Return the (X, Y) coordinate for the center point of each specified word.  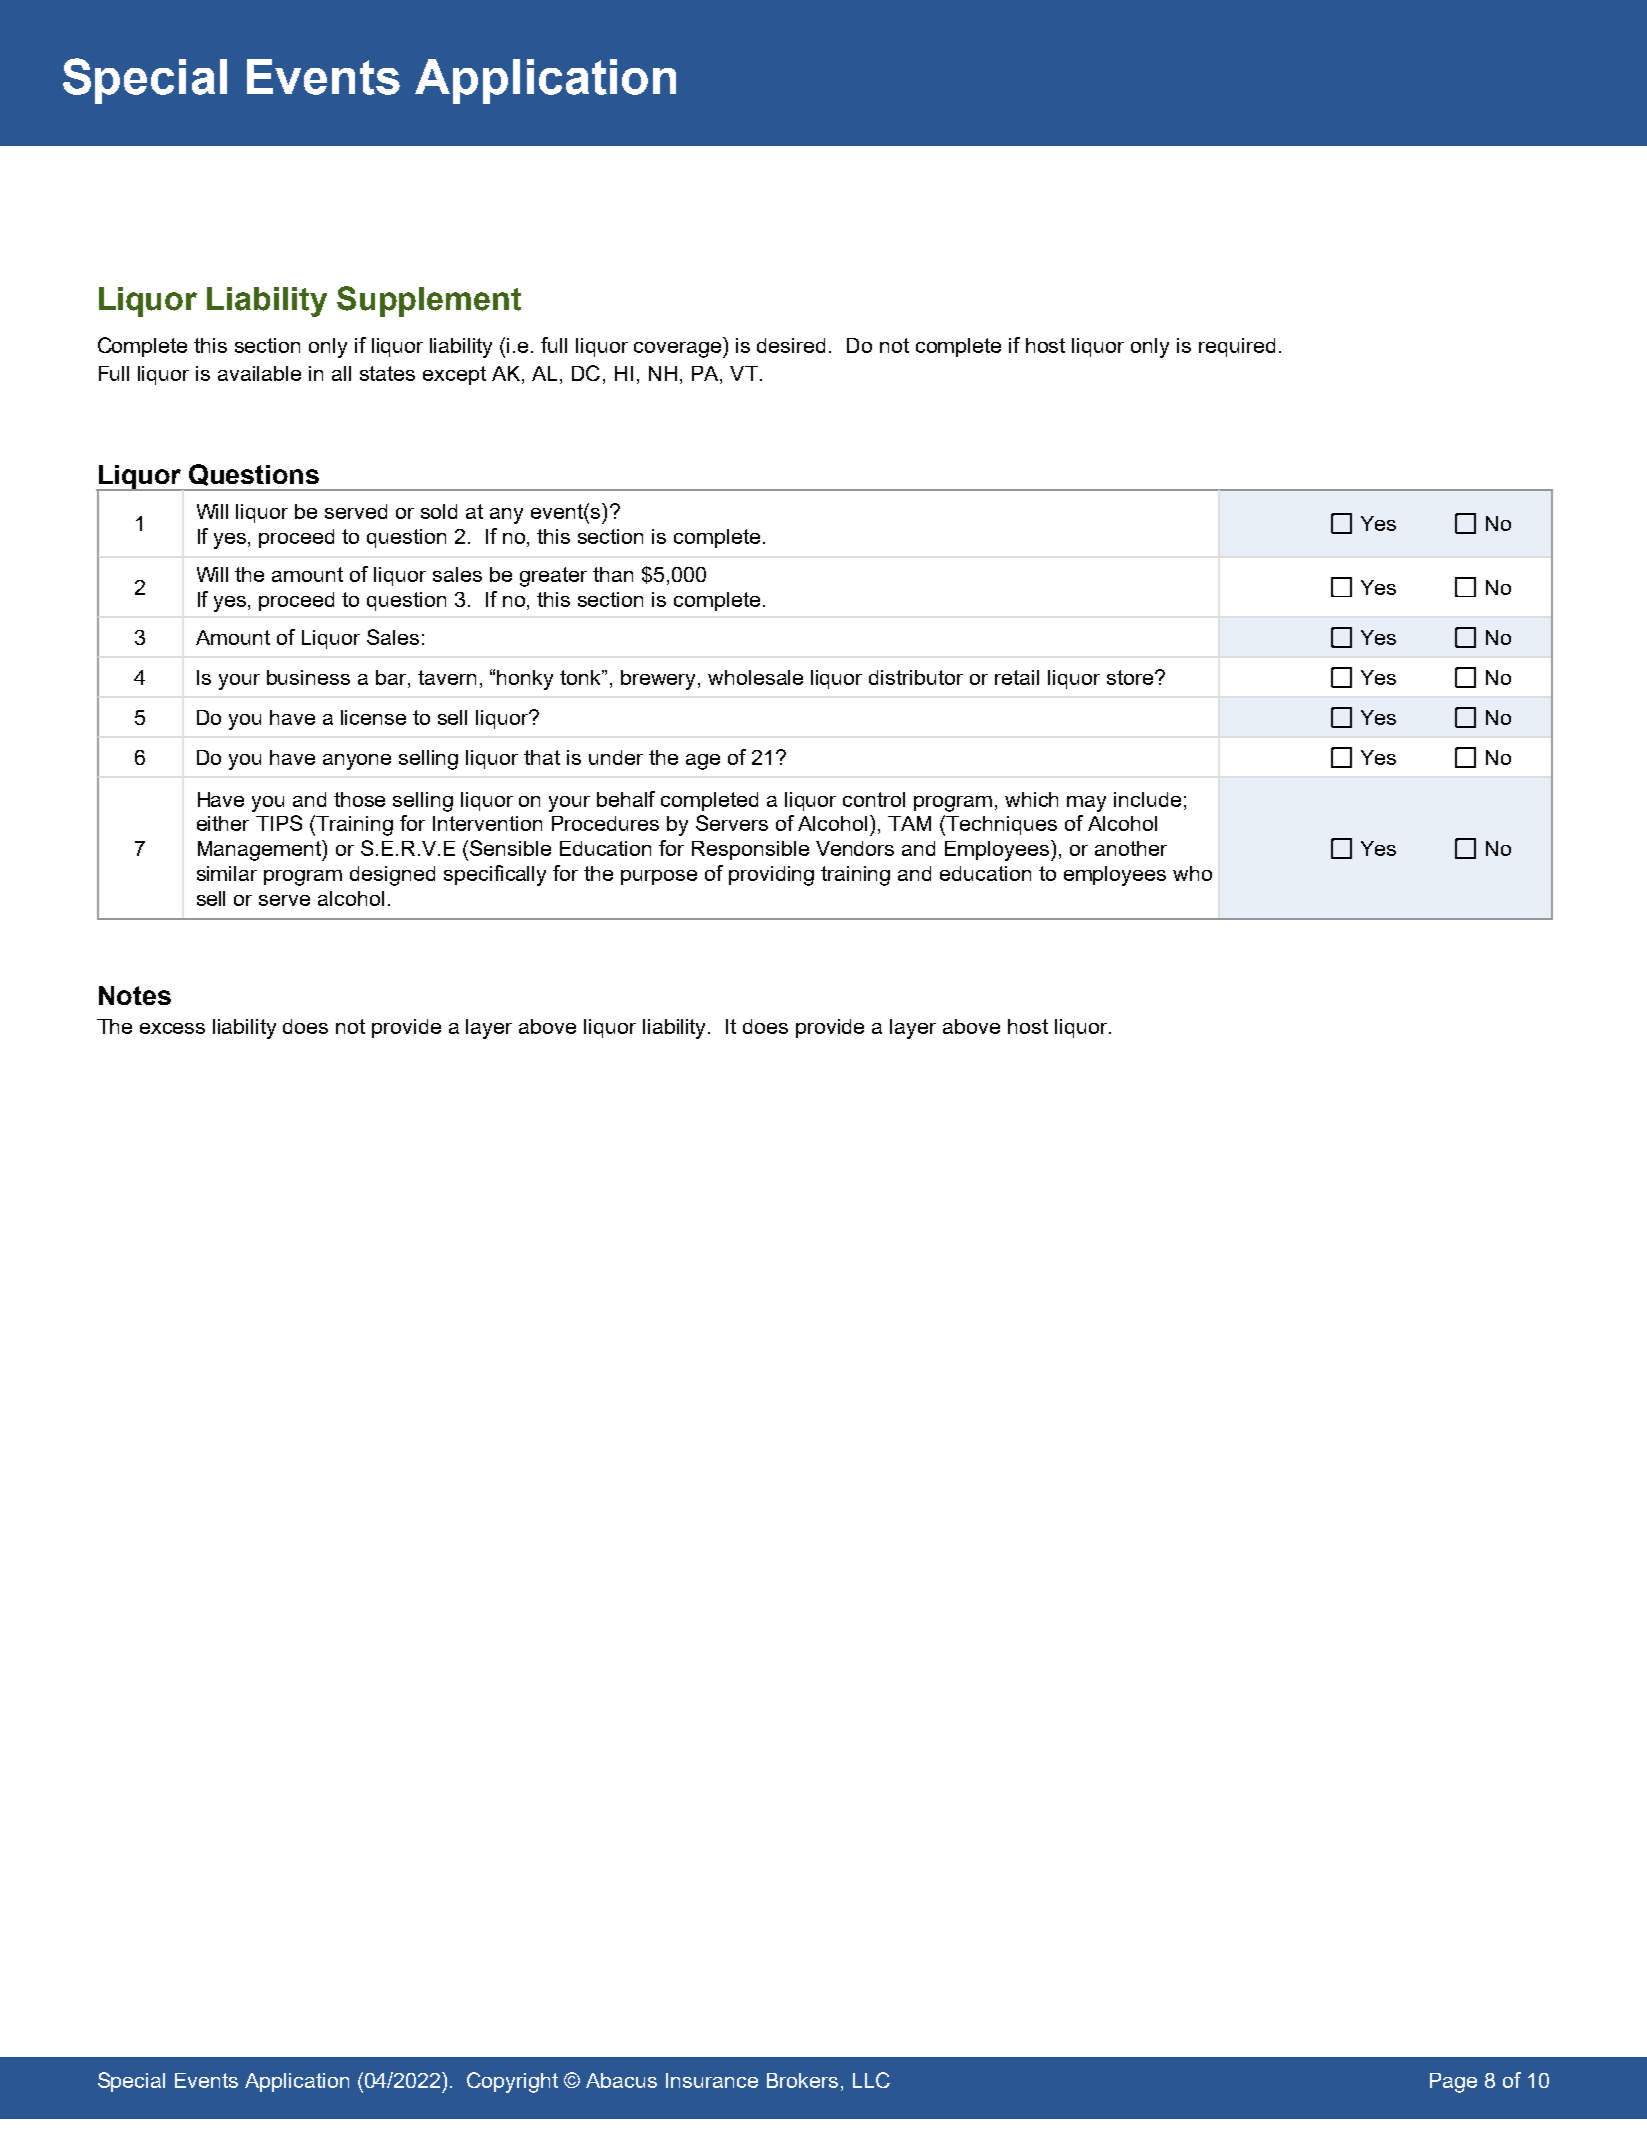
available (259, 373)
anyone (357, 762)
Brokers (802, 2080)
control (874, 799)
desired (791, 345)
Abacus (621, 2080)
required (1237, 347)
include (1147, 799)
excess (172, 1028)
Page (1453, 2083)
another (1131, 848)
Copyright (512, 2082)
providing (771, 876)
